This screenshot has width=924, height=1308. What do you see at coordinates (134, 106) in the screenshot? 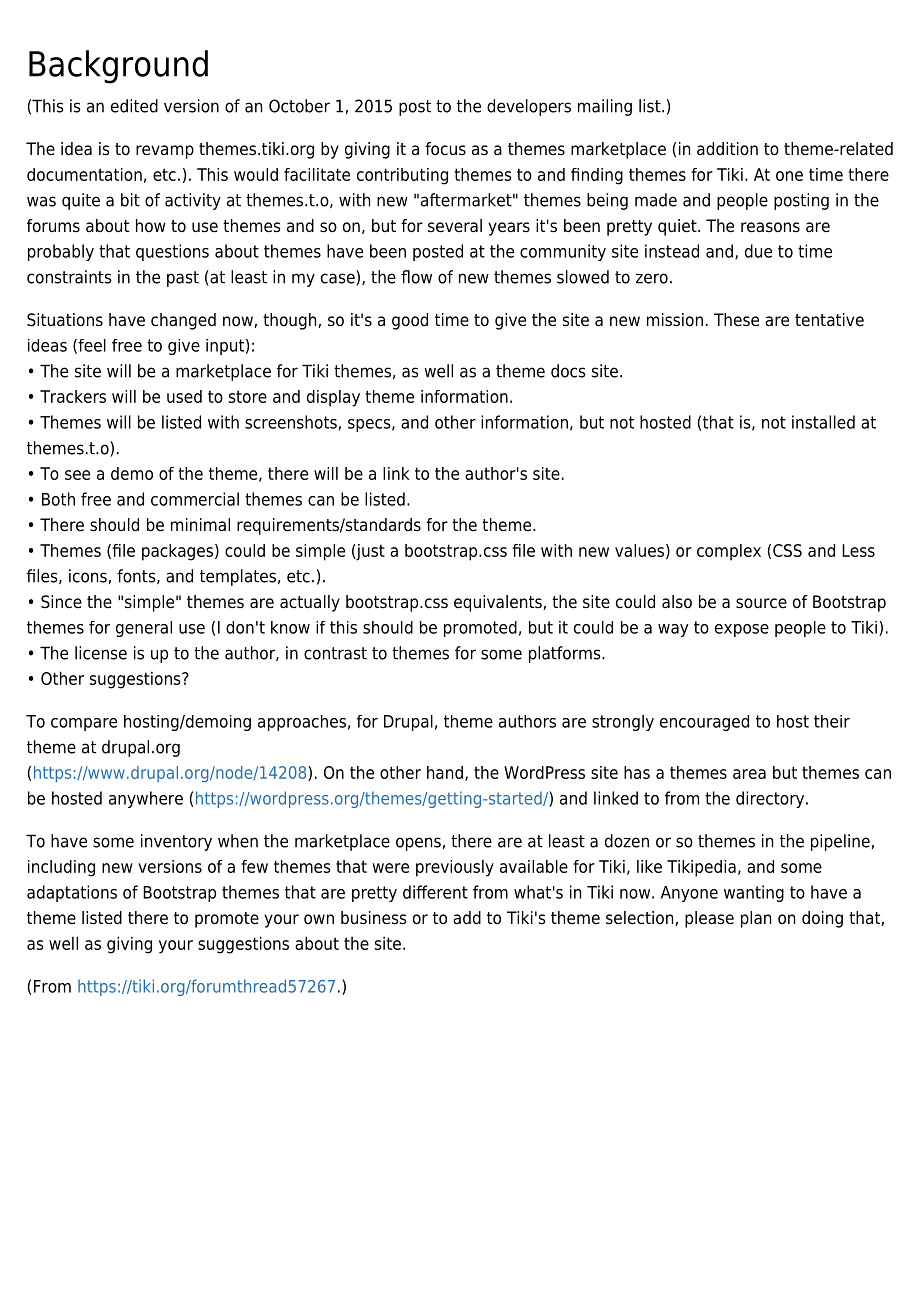
I see `edited` at bounding box center [134, 106].
